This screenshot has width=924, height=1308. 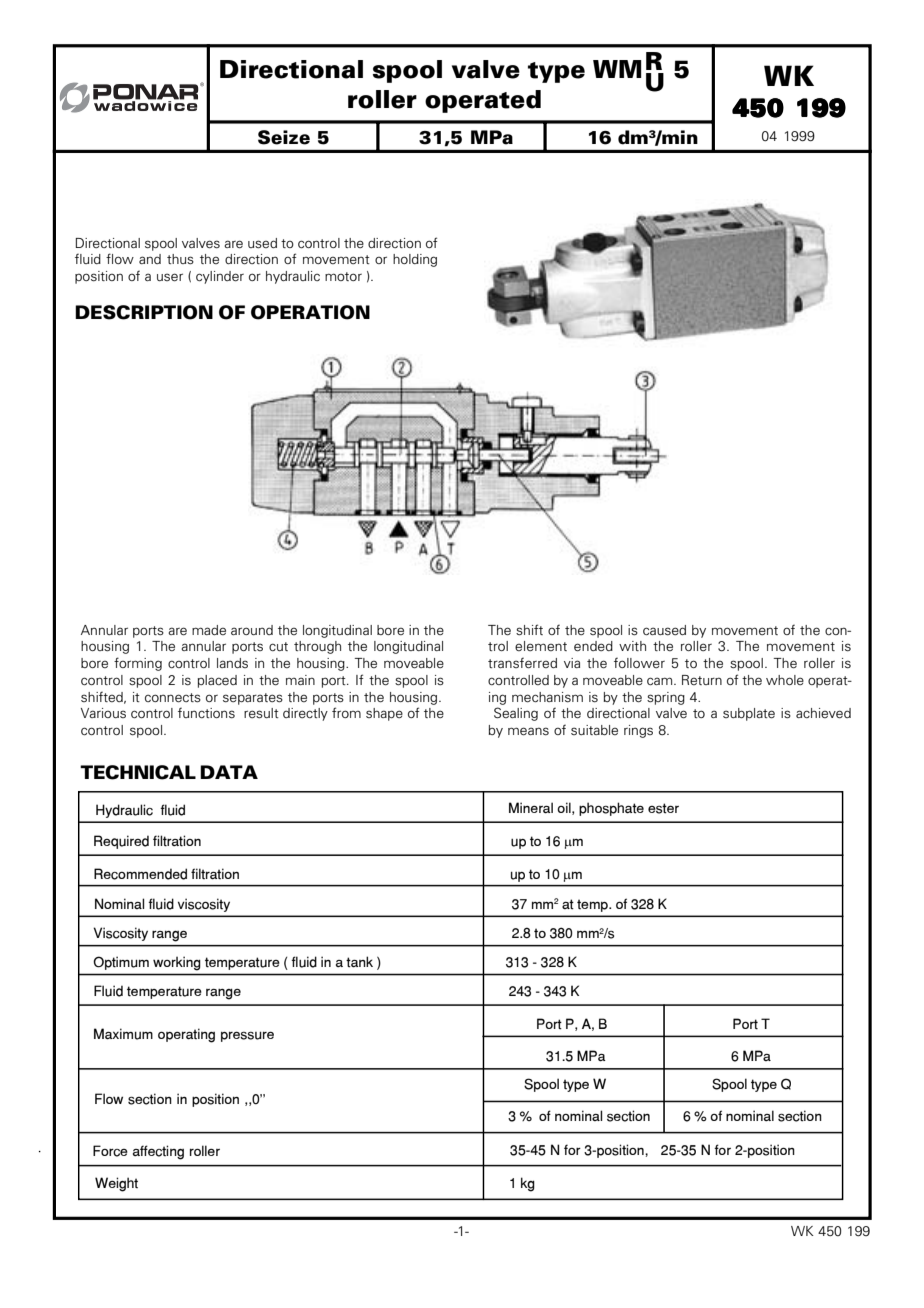 What do you see at coordinates (158, 1152) in the screenshot?
I see `affecting` at bounding box center [158, 1152].
